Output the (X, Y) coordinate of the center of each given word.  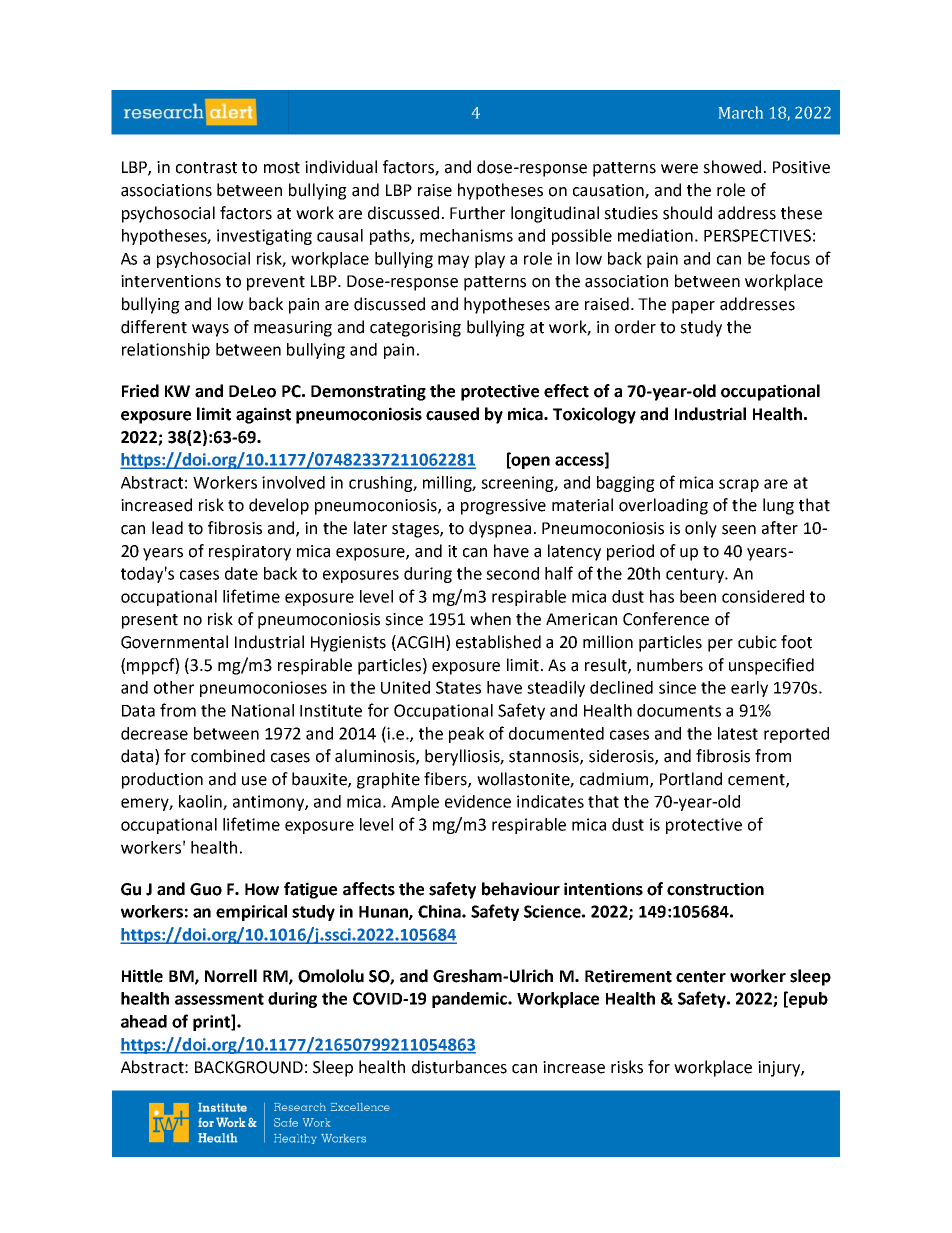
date (241, 573)
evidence (478, 801)
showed (732, 167)
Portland (691, 779)
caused (452, 414)
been (698, 596)
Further (477, 213)
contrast (206, 168)
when (490, 619)
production (162, 780)
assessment (219, 999)
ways (210, 330)
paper (693, 307)
